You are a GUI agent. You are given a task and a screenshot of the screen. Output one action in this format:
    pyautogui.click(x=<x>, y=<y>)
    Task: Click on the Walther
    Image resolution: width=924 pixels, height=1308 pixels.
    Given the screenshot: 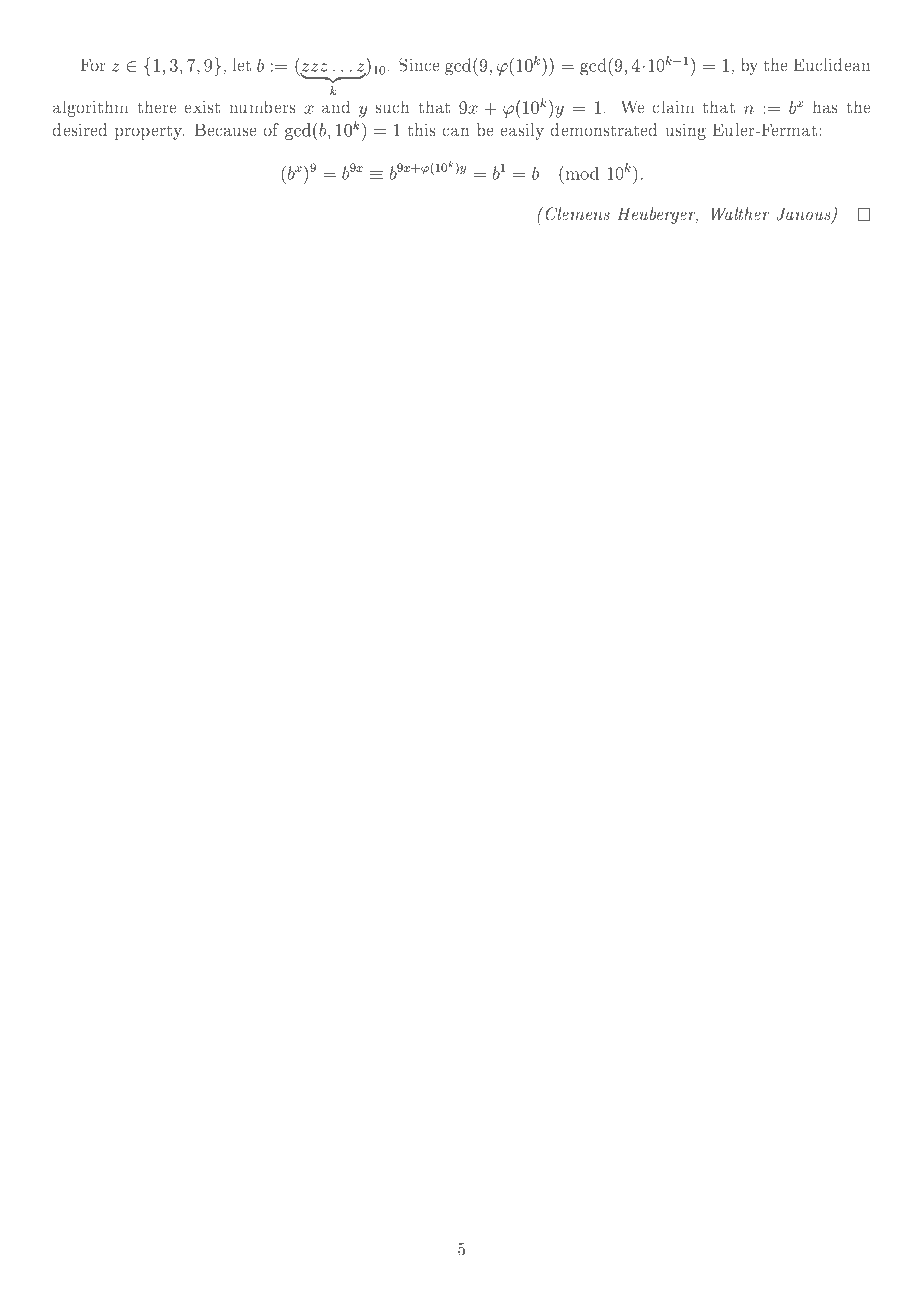 What is the action you would take?
    pyautogui.click(x=741, y=213)
